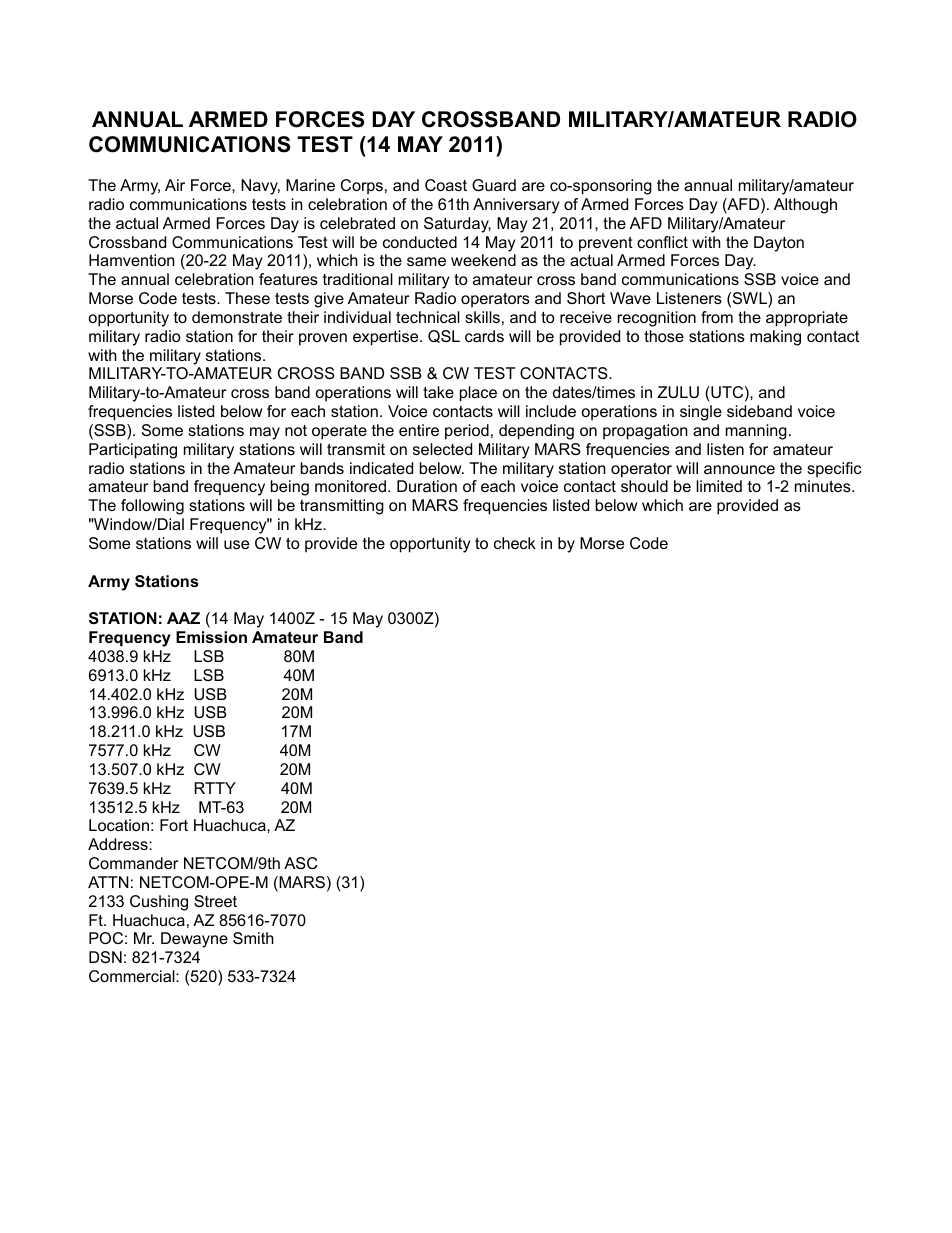 The width and height of the screenshot is (952, 1233). What do you see at coordinates (175, 185) in the screenshot?
I see `Air` at bounding box center [175, 185].
